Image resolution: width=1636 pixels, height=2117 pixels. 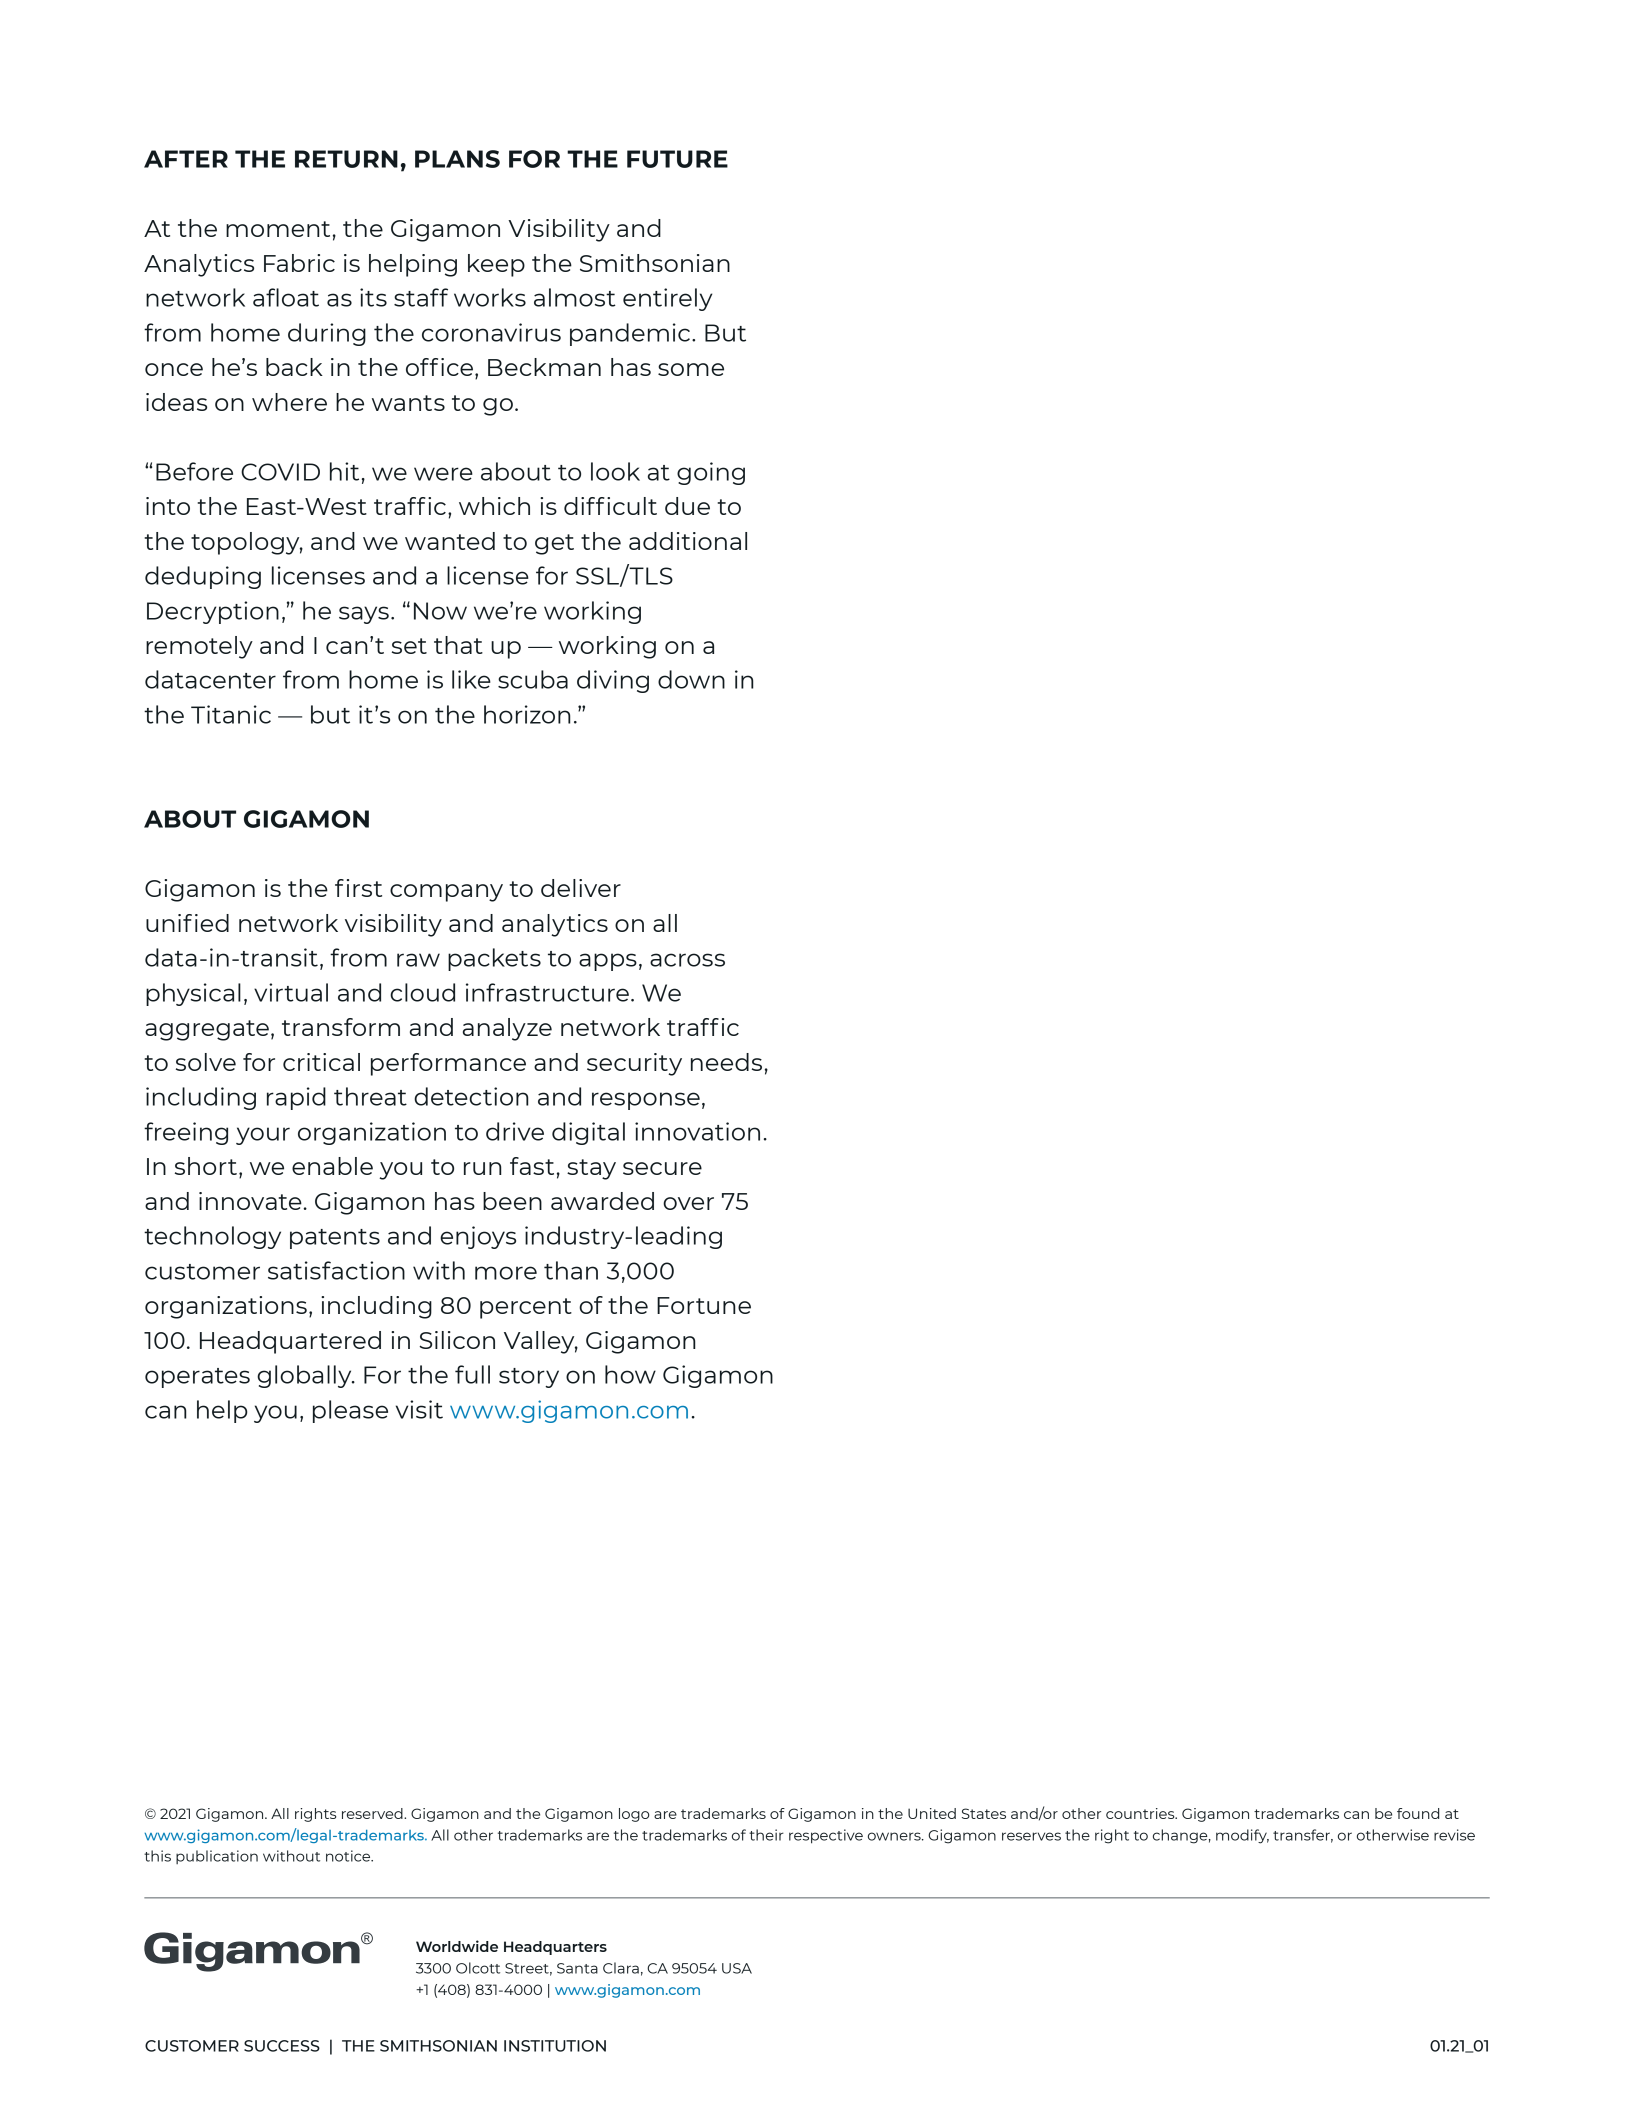 I want to click on innovation, so click(x=697, y=1131).
